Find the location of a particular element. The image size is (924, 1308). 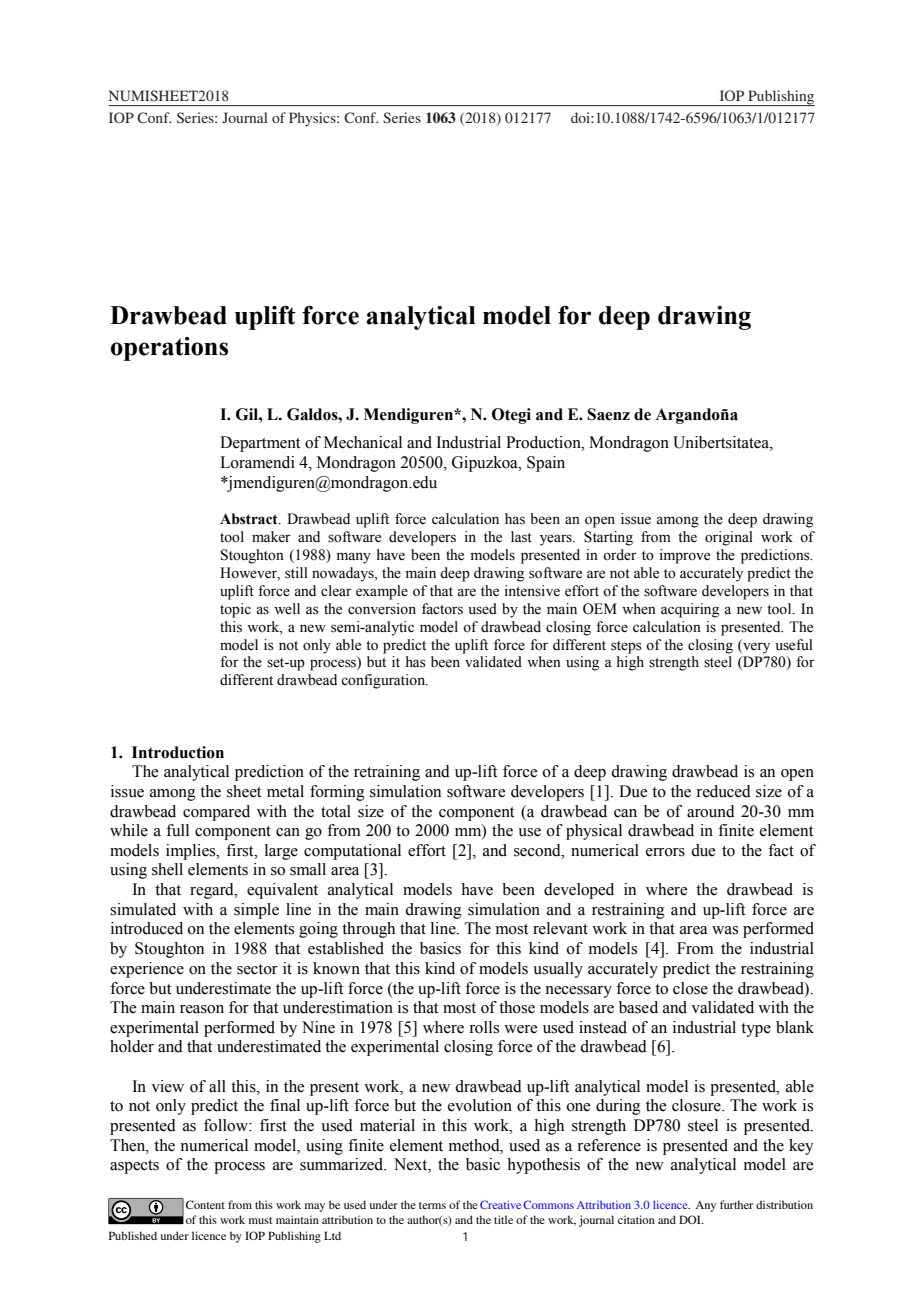

operations is located at coordinates (169, 349).
